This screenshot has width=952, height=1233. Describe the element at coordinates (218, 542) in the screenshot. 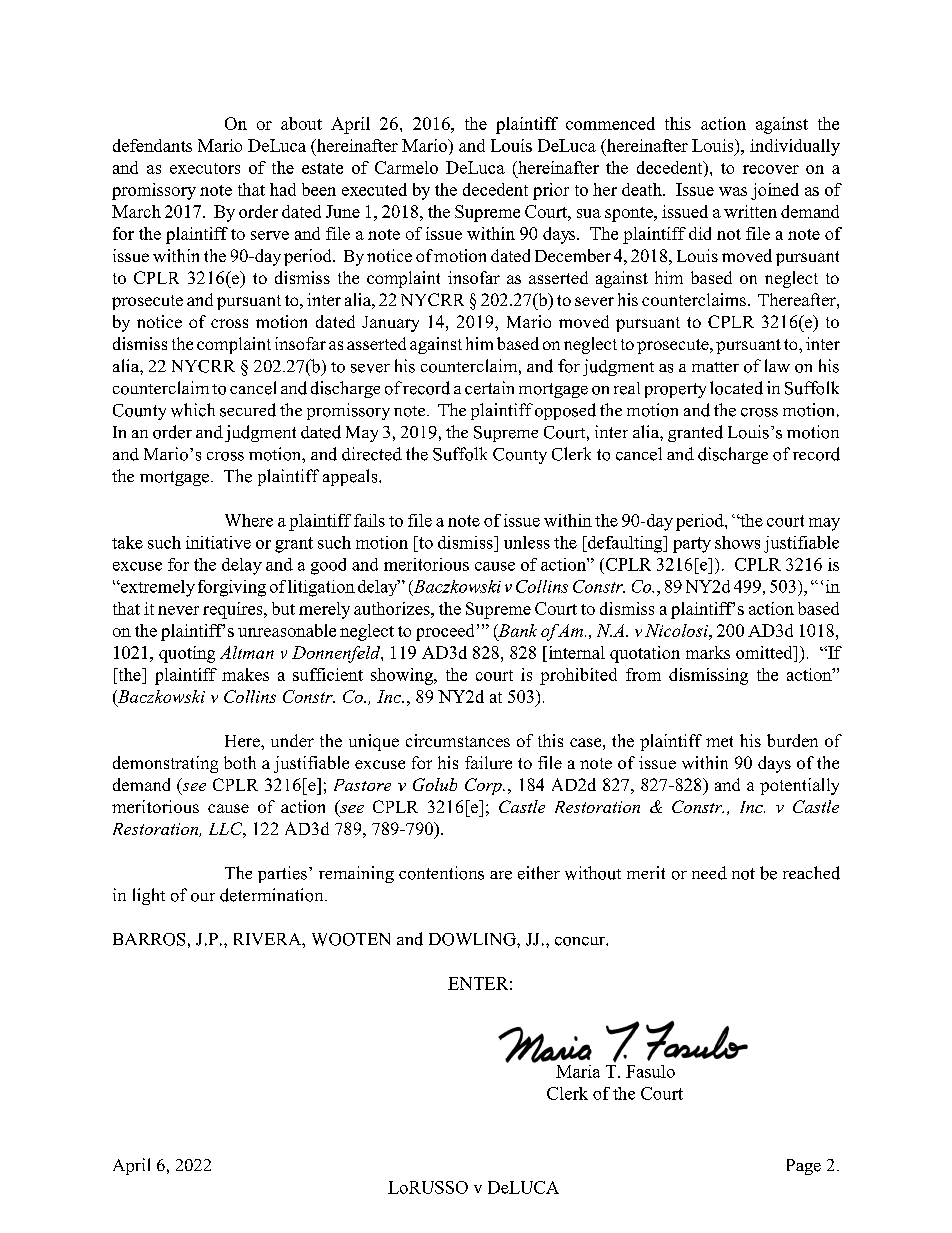

I see `initiative` at that location.
